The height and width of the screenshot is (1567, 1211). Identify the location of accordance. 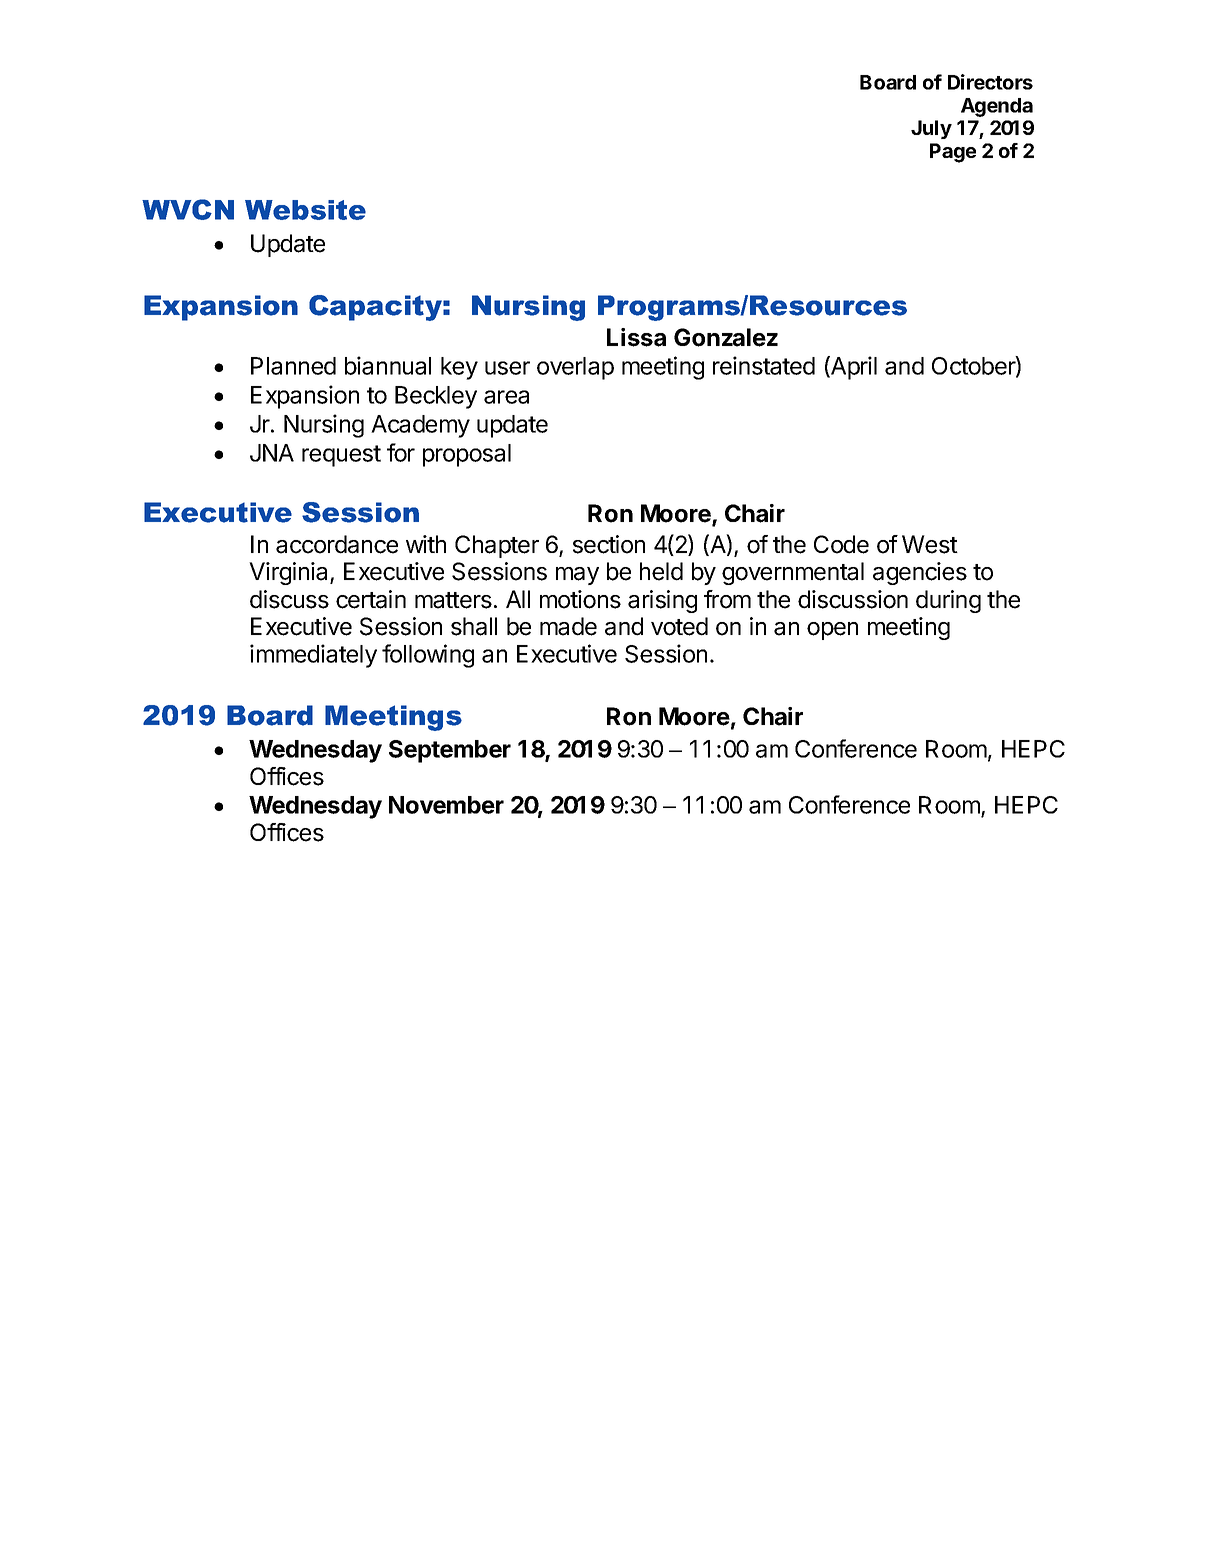
(337, 544).
